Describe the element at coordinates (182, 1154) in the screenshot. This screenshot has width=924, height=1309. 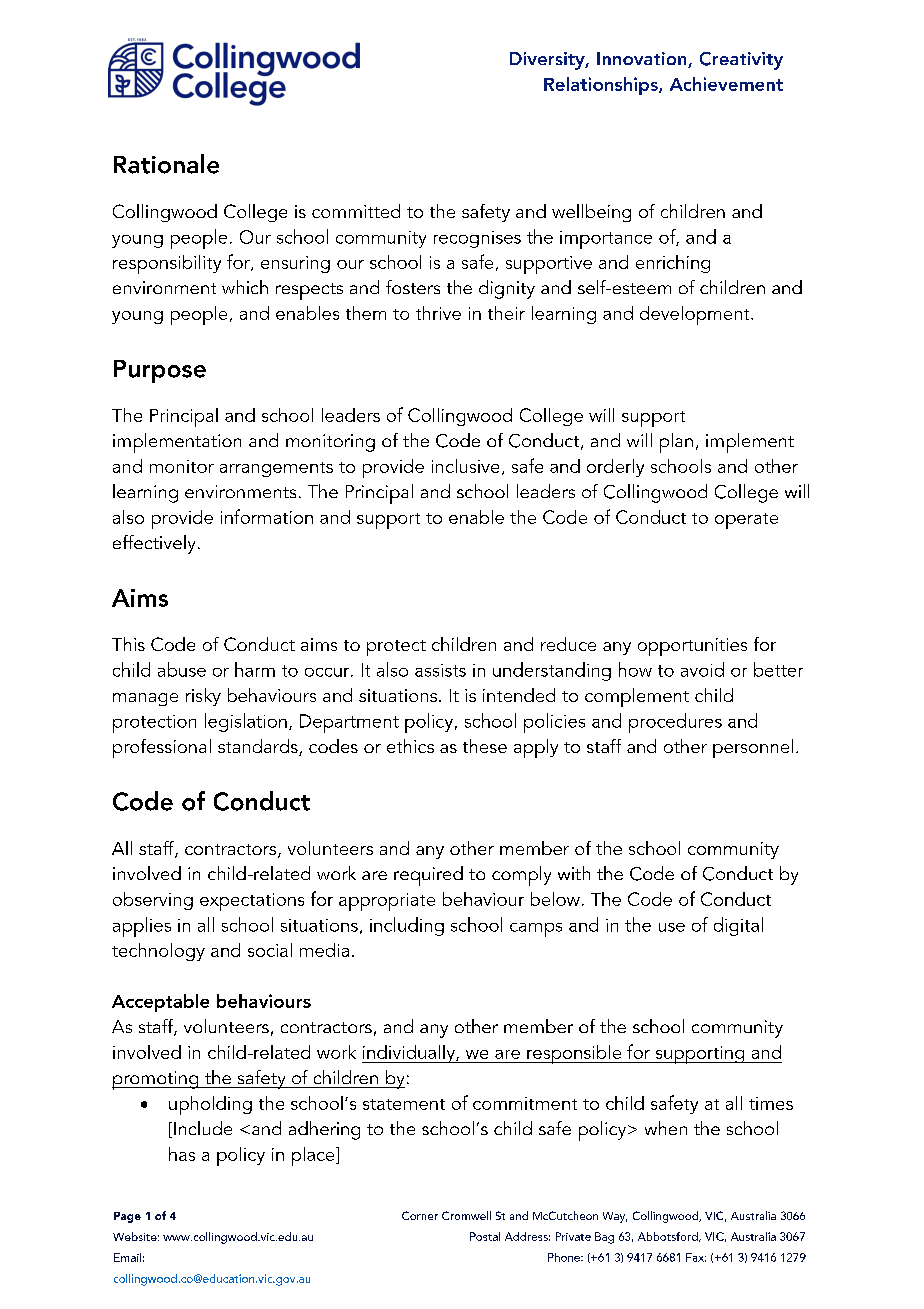
I see `has` at that location.
